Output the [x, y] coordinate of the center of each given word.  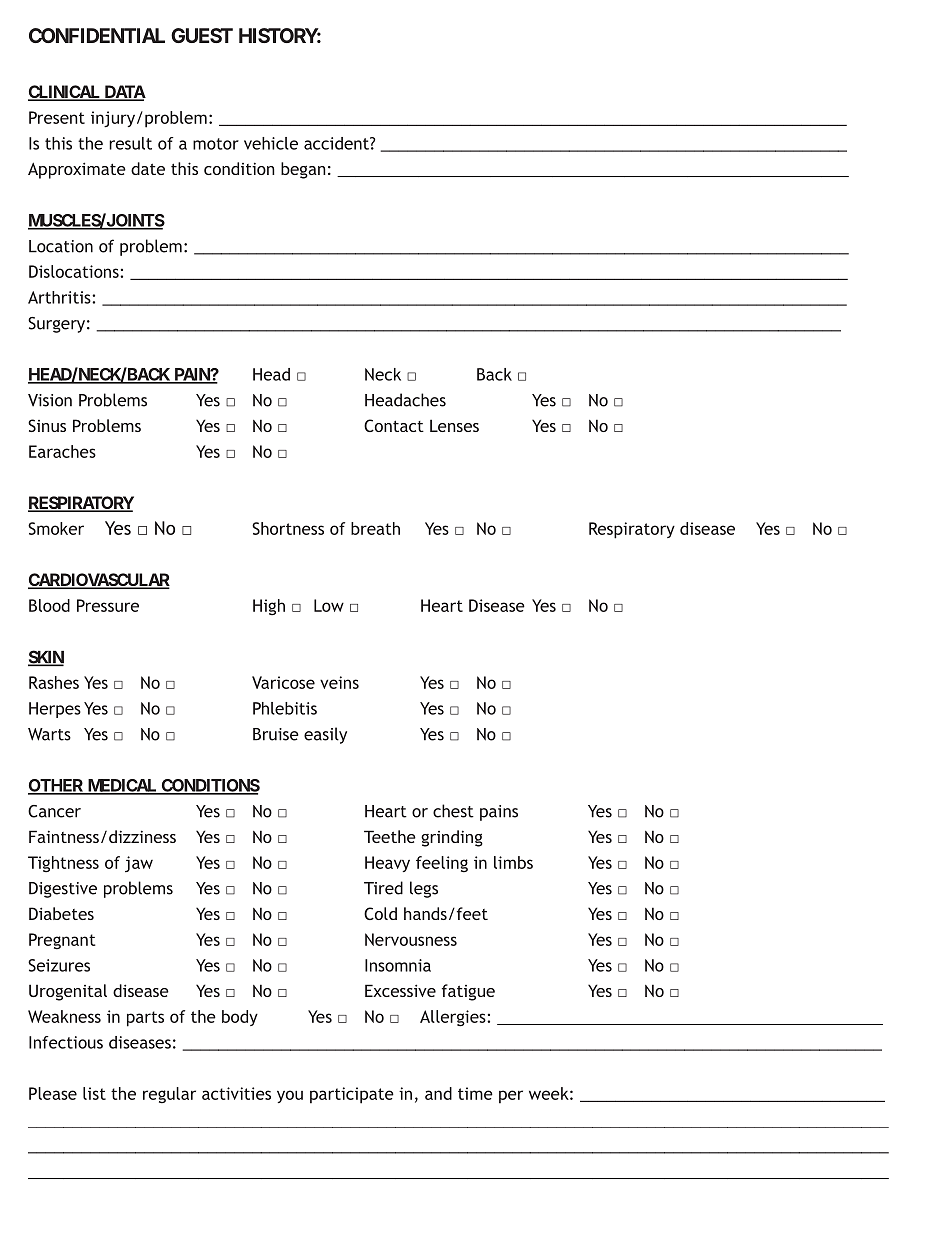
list [94, 1093]
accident [337, 143]
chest [453, 811]
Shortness [288, 528]
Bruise [276, 734]
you [290, 1096]
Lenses [454, 425]
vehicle [271, 143]
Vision [50, 400]
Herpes [55, 710]
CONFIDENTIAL [97, 35]
